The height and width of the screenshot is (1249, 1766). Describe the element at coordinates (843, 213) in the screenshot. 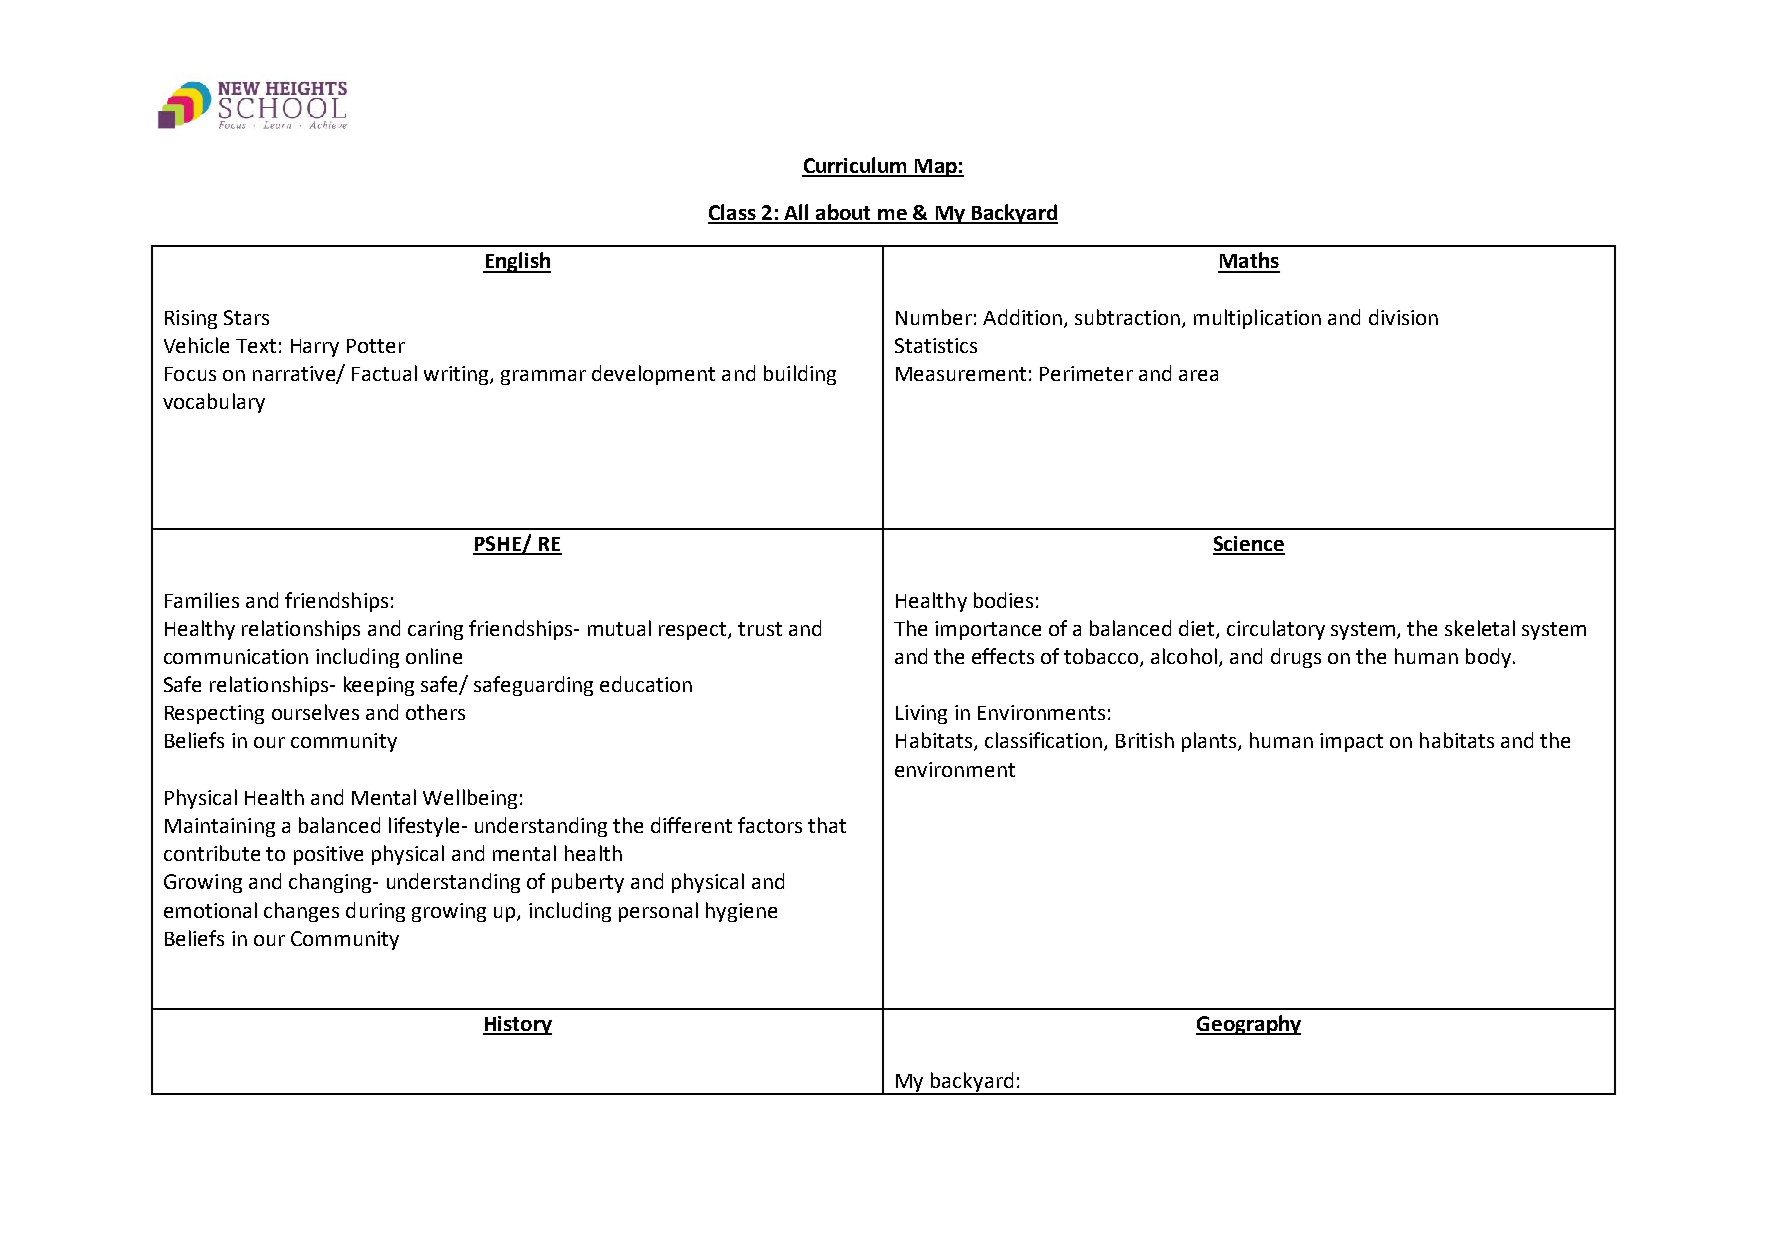

I see `about` at that location.
